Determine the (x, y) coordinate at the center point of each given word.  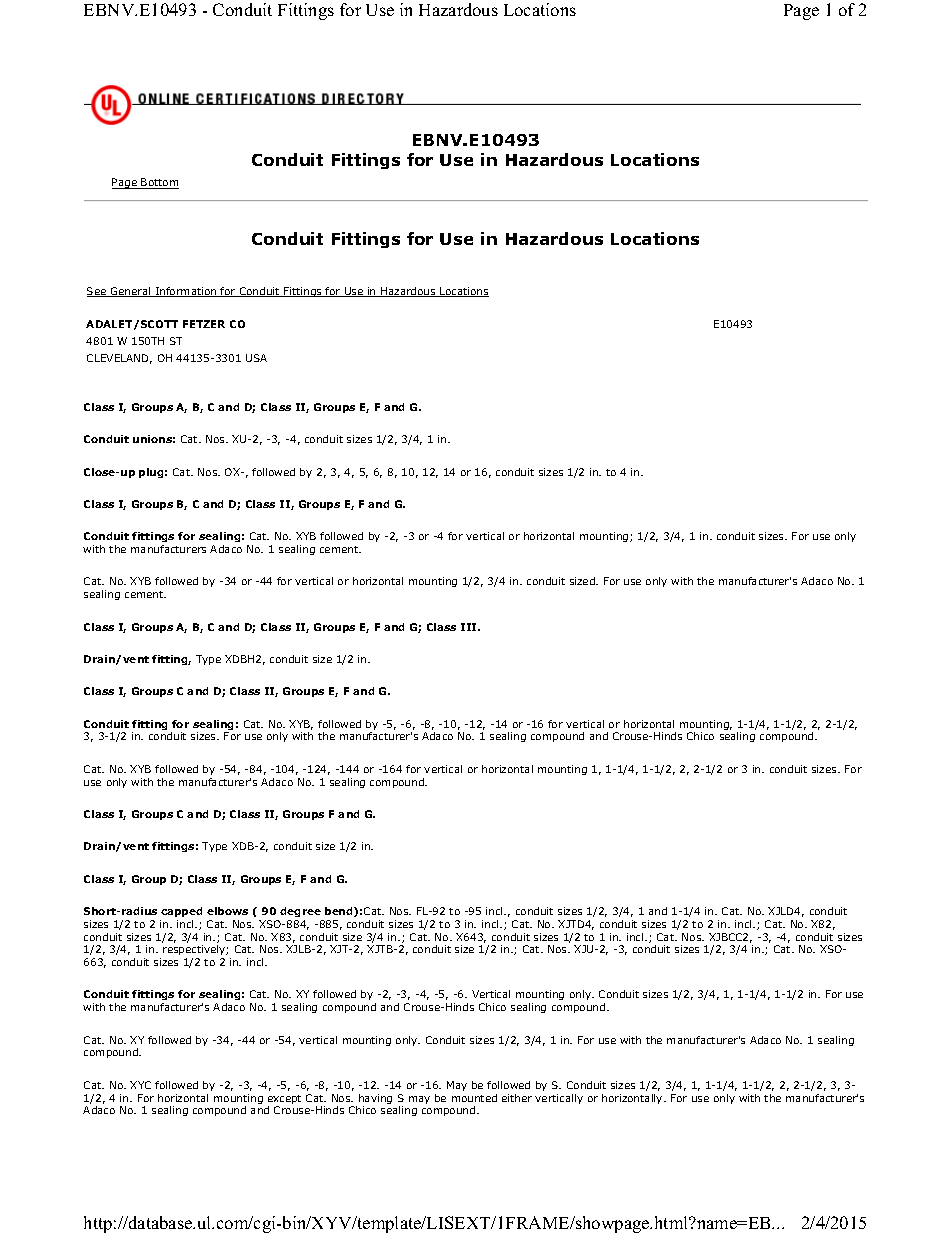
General (131, 292)
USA (256, 358)
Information (186, 292)
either (517, 1098)
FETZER (204, 324)
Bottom (159, 183)
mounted (474, 1098)
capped (181, 912)
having (375, 1100)
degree (300, 912)
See (98, 292)
